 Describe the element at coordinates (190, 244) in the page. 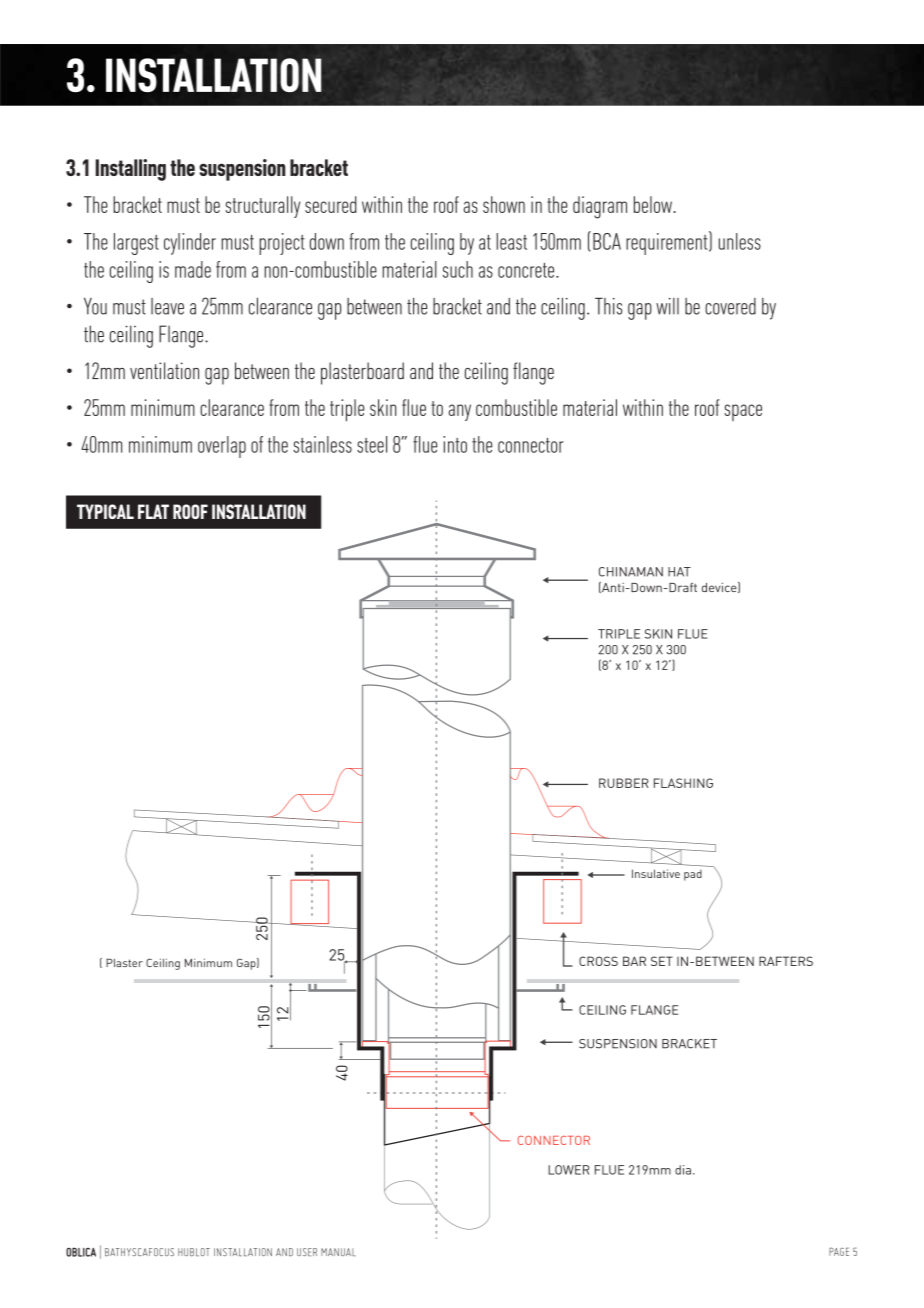

I see `cylinder` at that location.
